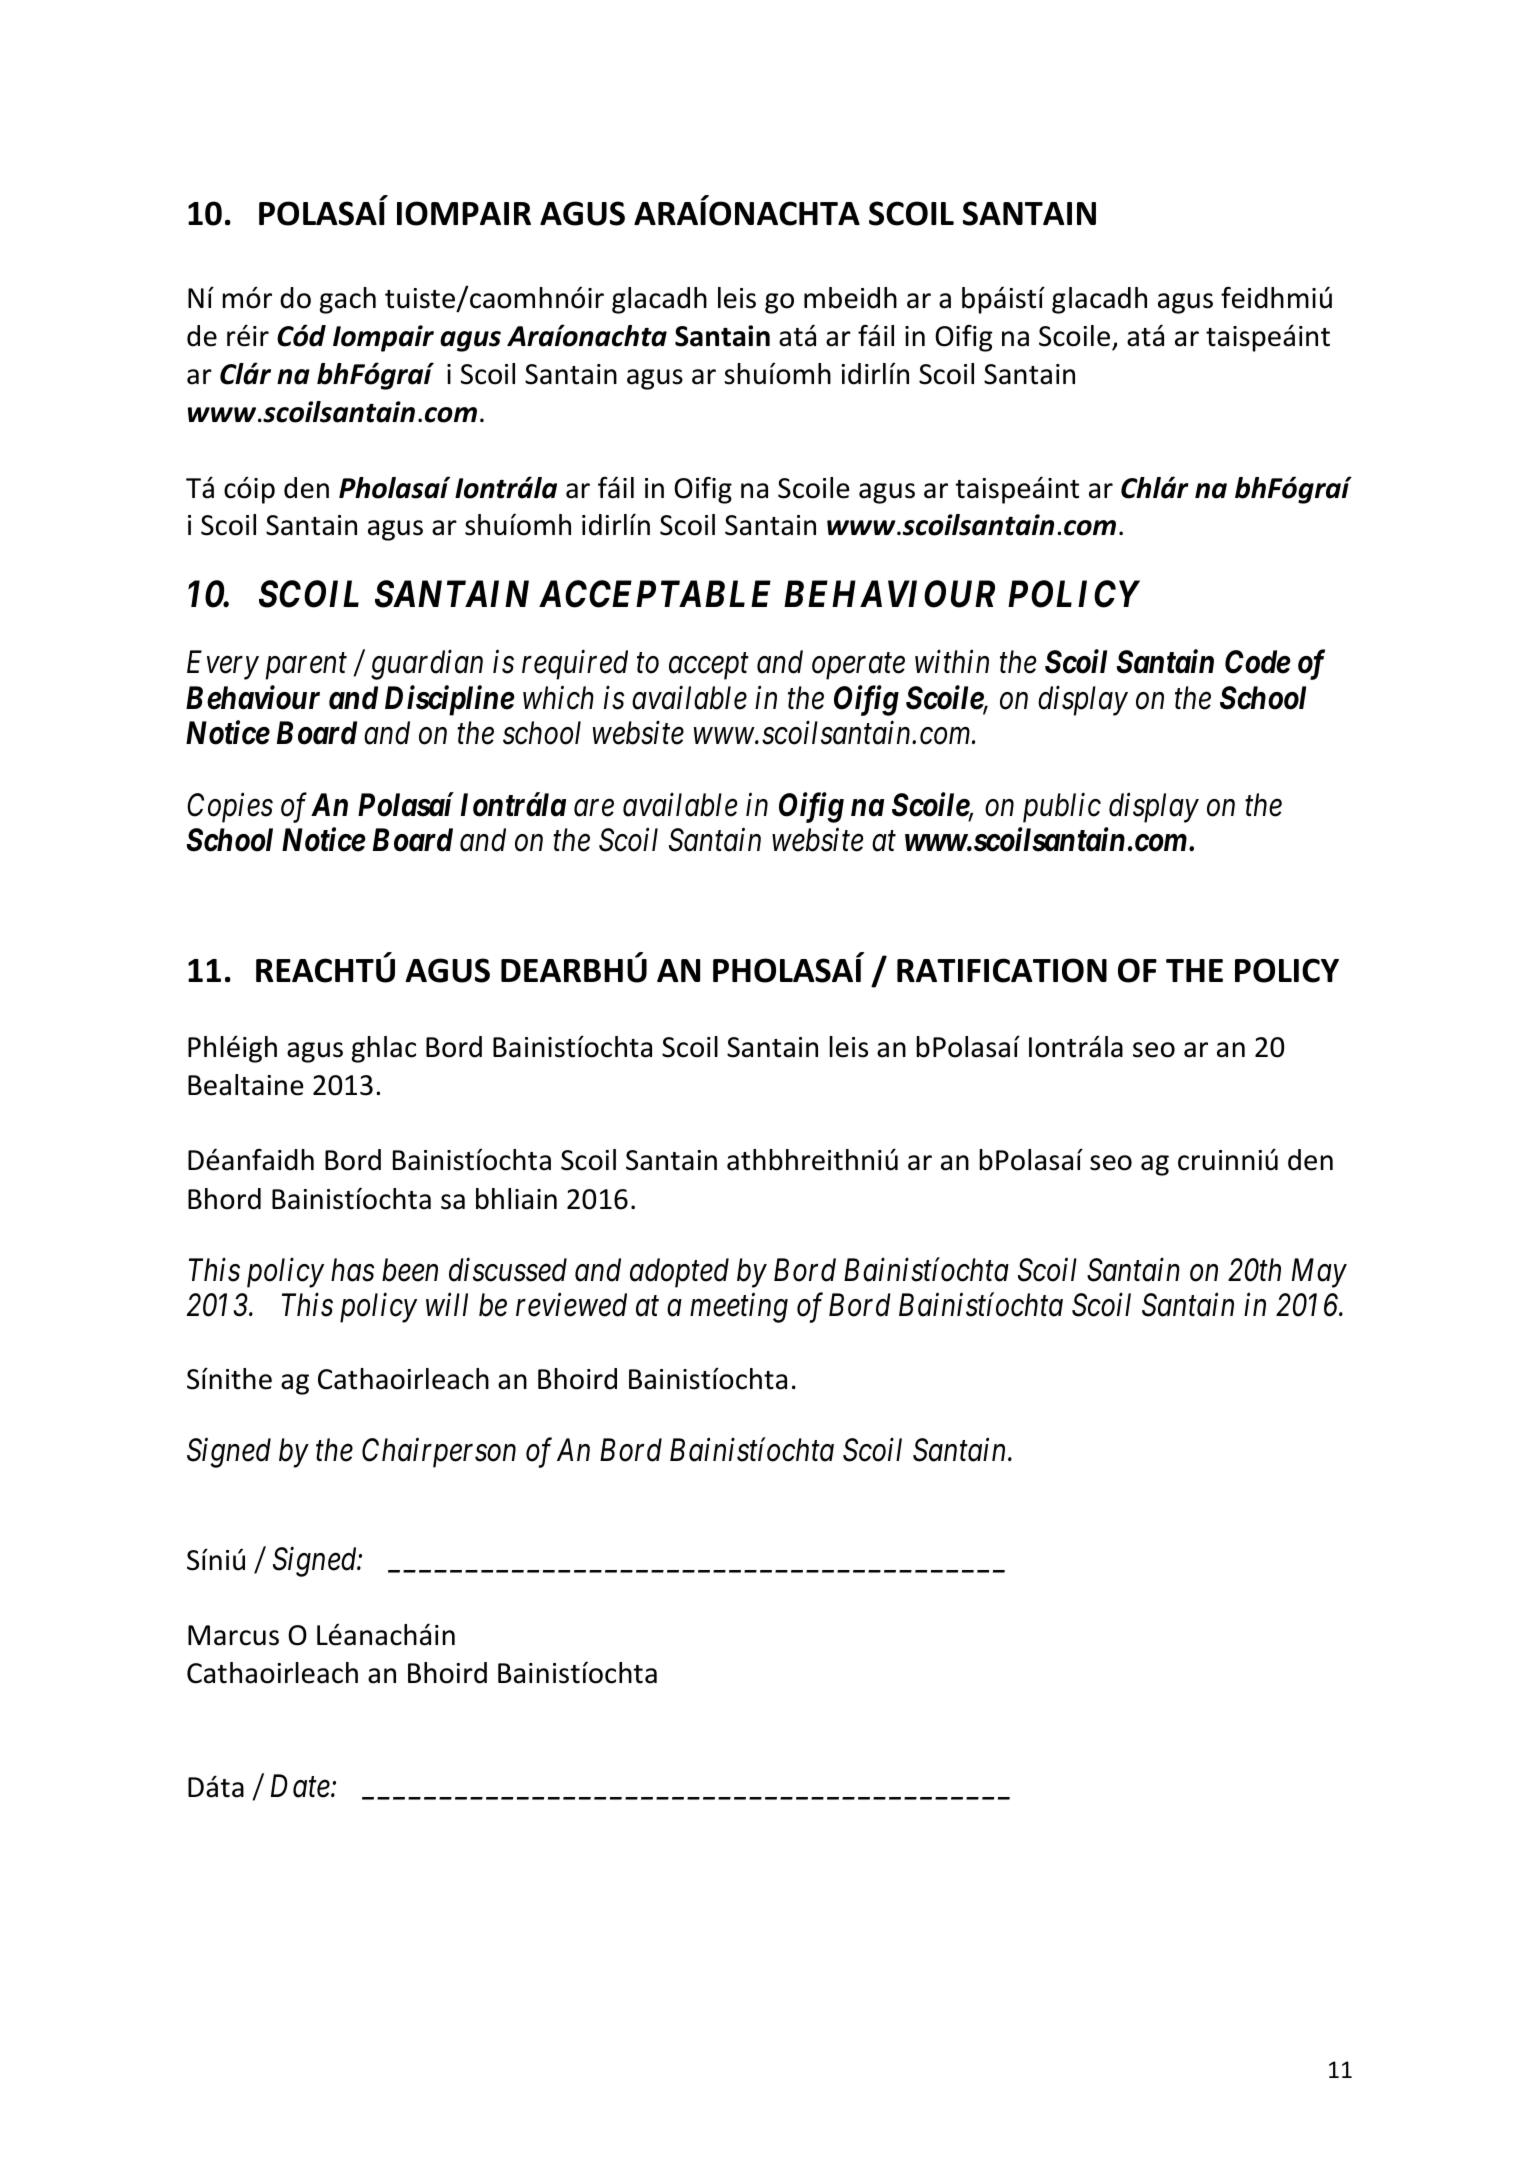 The image size is (1539, 2177). What do you see at coordinates (1319, 1273) in the screenshot?
I see `May` at bounding box center [1319, 1273].
